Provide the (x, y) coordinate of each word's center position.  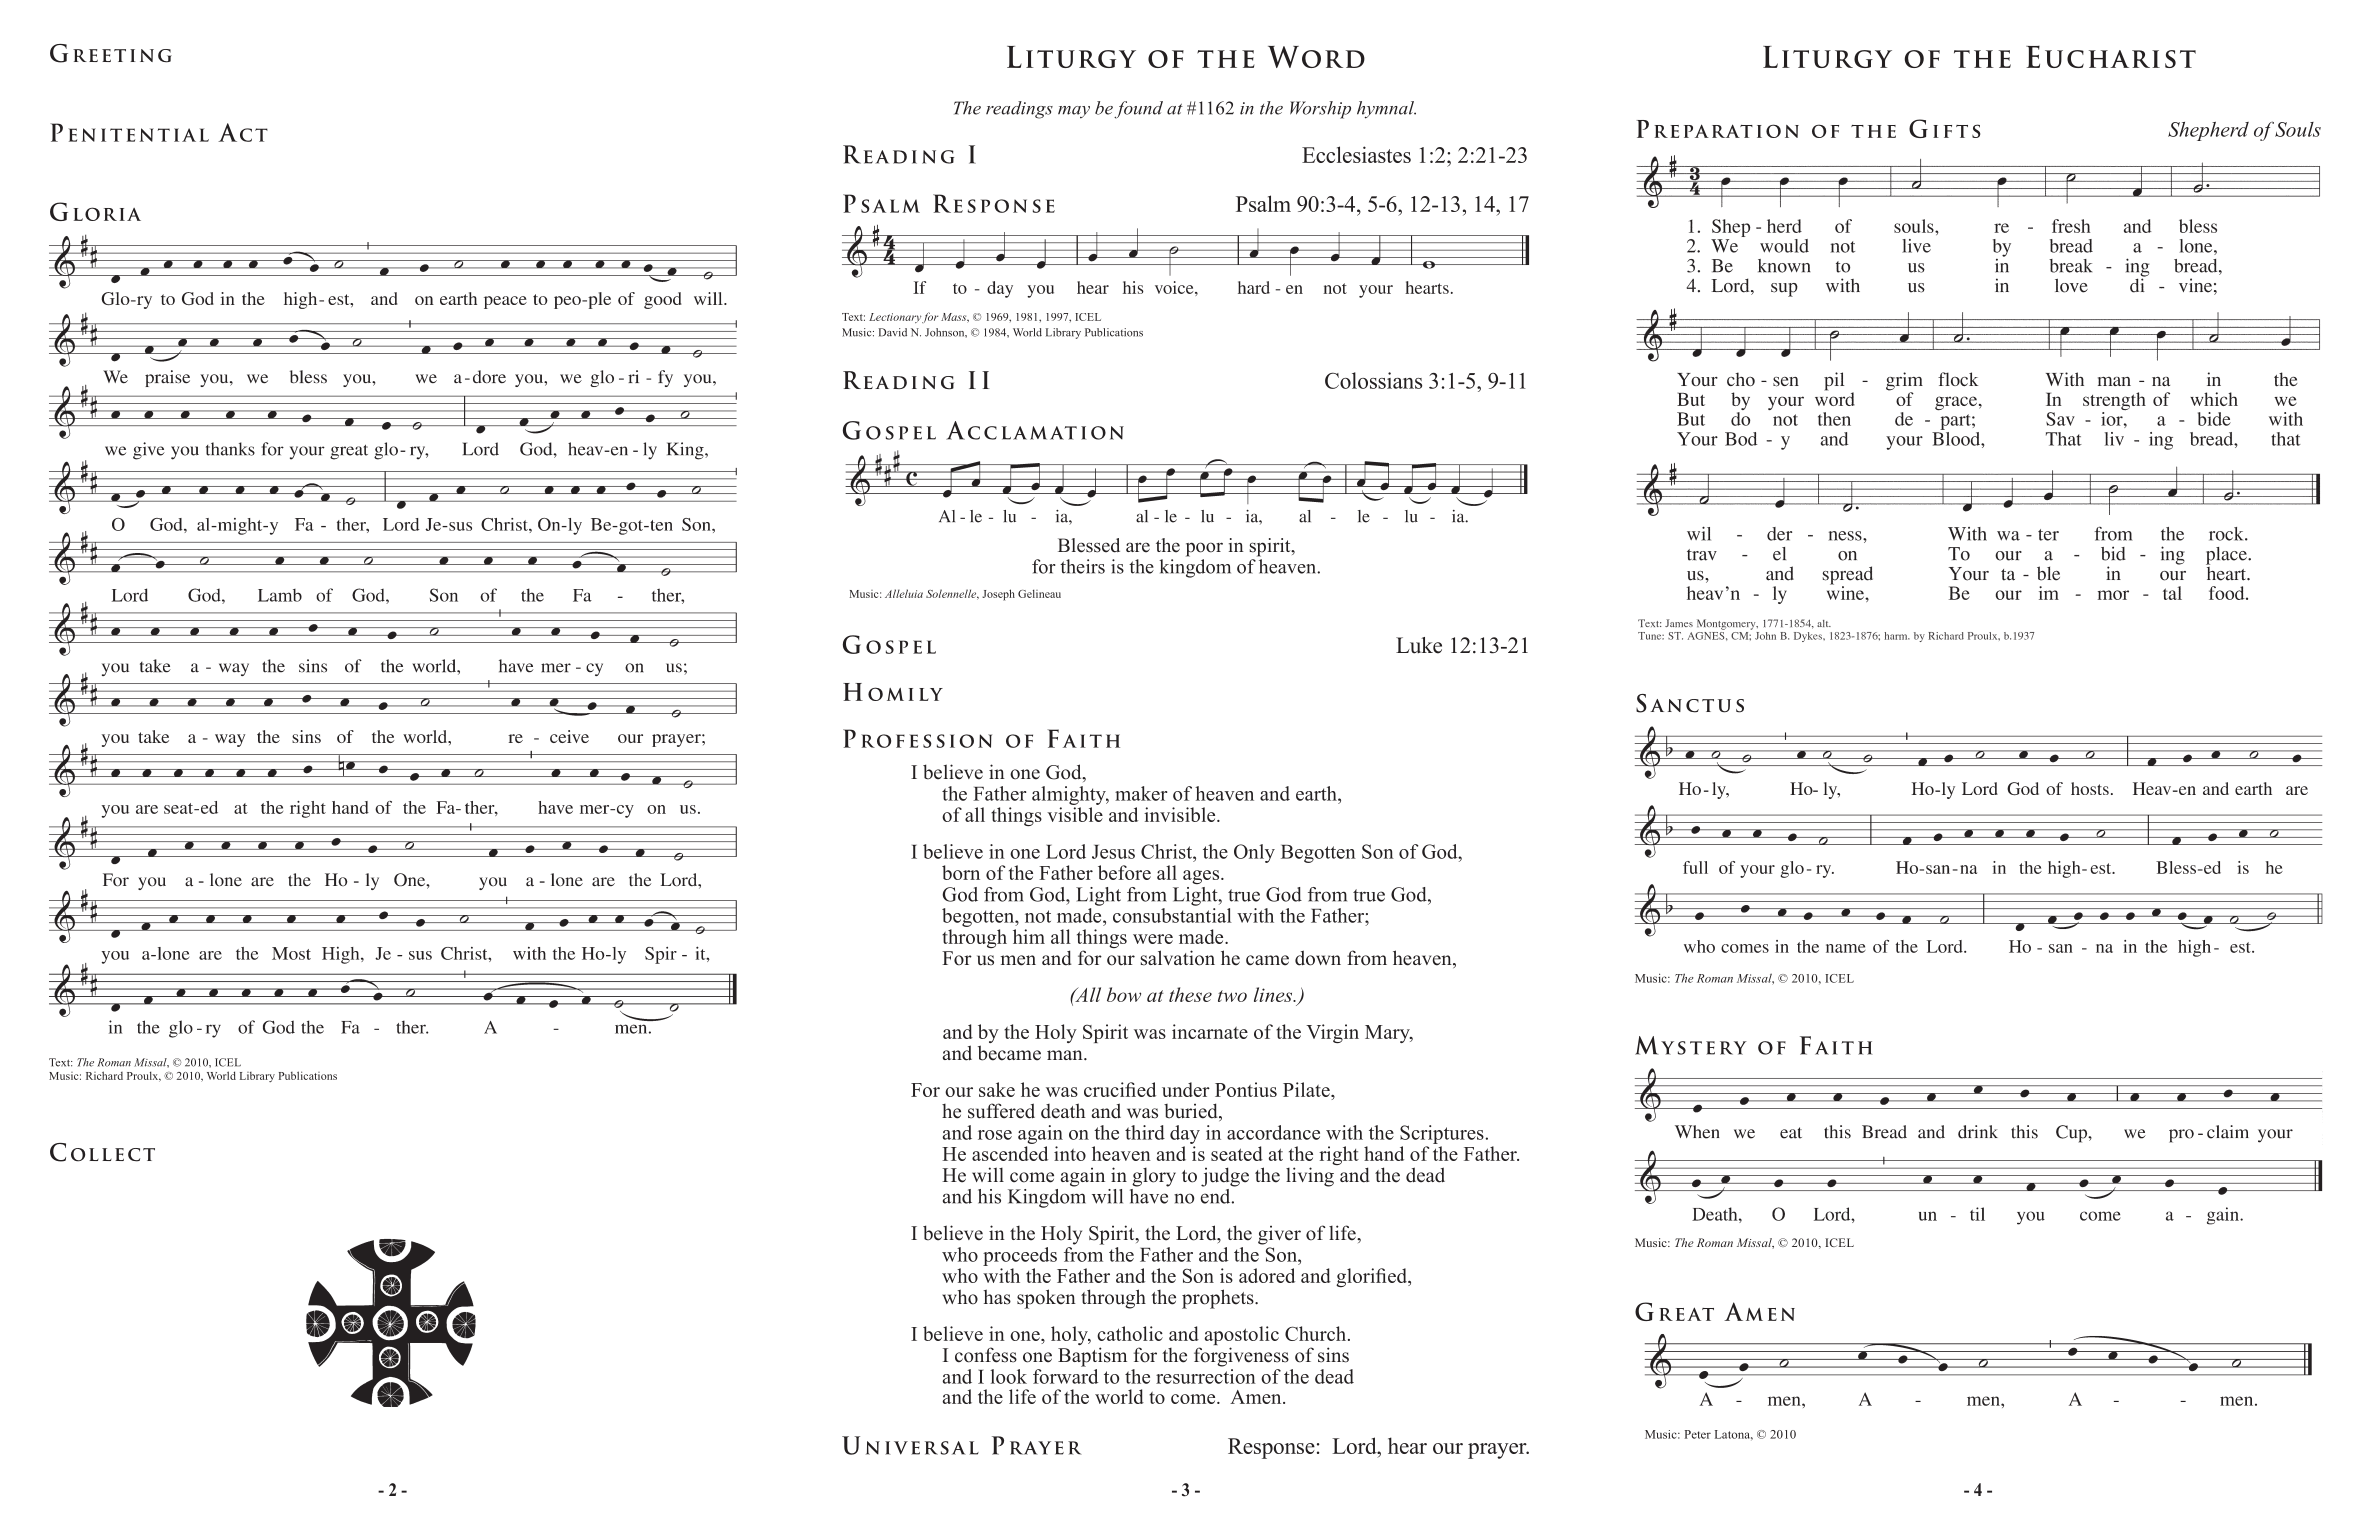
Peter (1698, 1434)
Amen (1257, 1397)
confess (986, 1355)
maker (1141, 793)
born (961, 872)
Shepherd (2208, 131)
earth (1317, 793)
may (1074, 112)
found (1138, 110)
